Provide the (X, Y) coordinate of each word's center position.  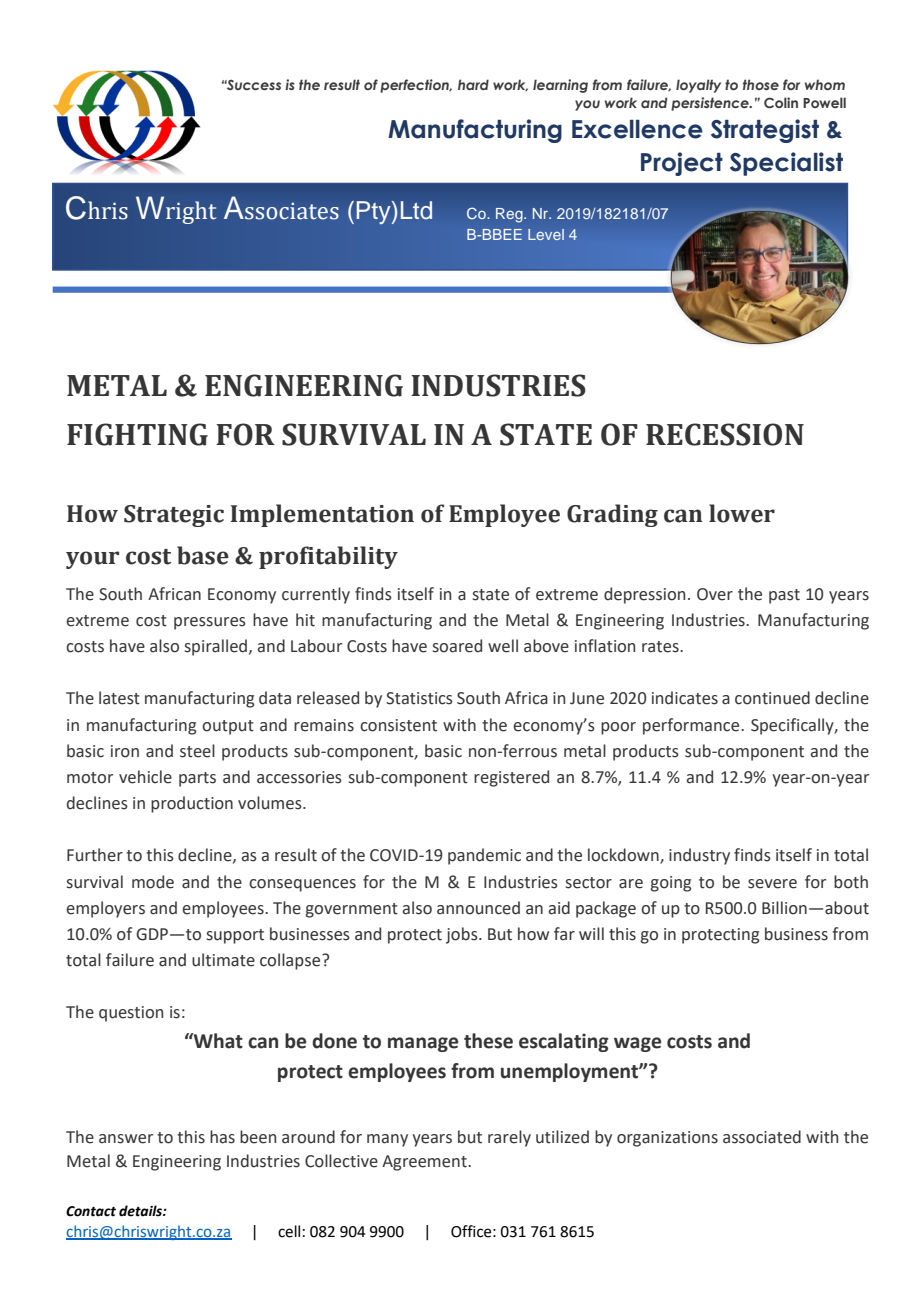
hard (473, 84)
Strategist (765, 131)
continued (772, 698)
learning (560, 86)
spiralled (216, 647)
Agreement (425, 1163)
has (222, 1137)
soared (457, 646)
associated (762, 1137)
